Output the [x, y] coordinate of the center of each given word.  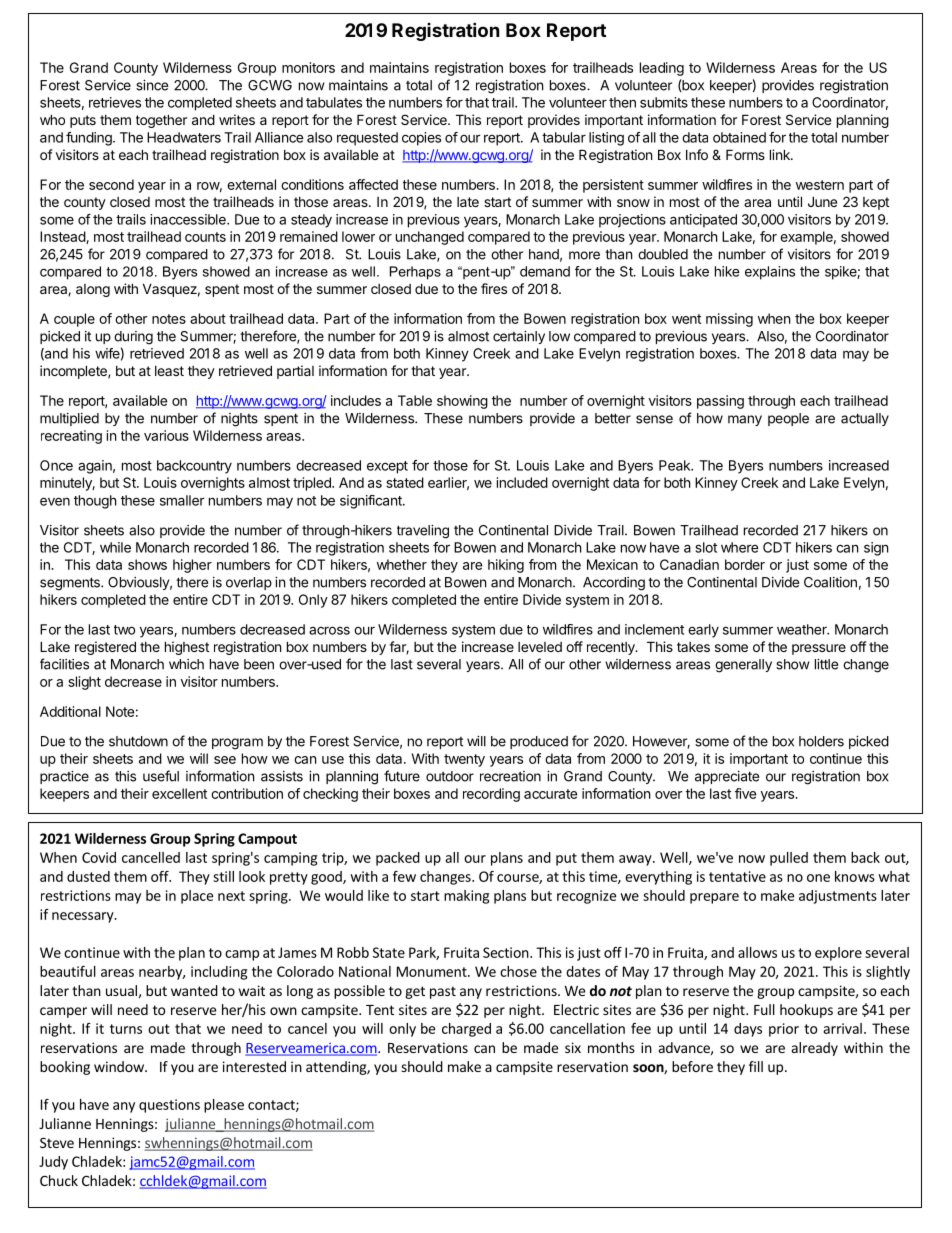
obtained [739, 137]
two [124, 630]
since [152, 85]
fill [756, 1066]
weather [803, 629]
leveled [540, 647]
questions [169, 1106]
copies [421, 139]
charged [466, 1030]
